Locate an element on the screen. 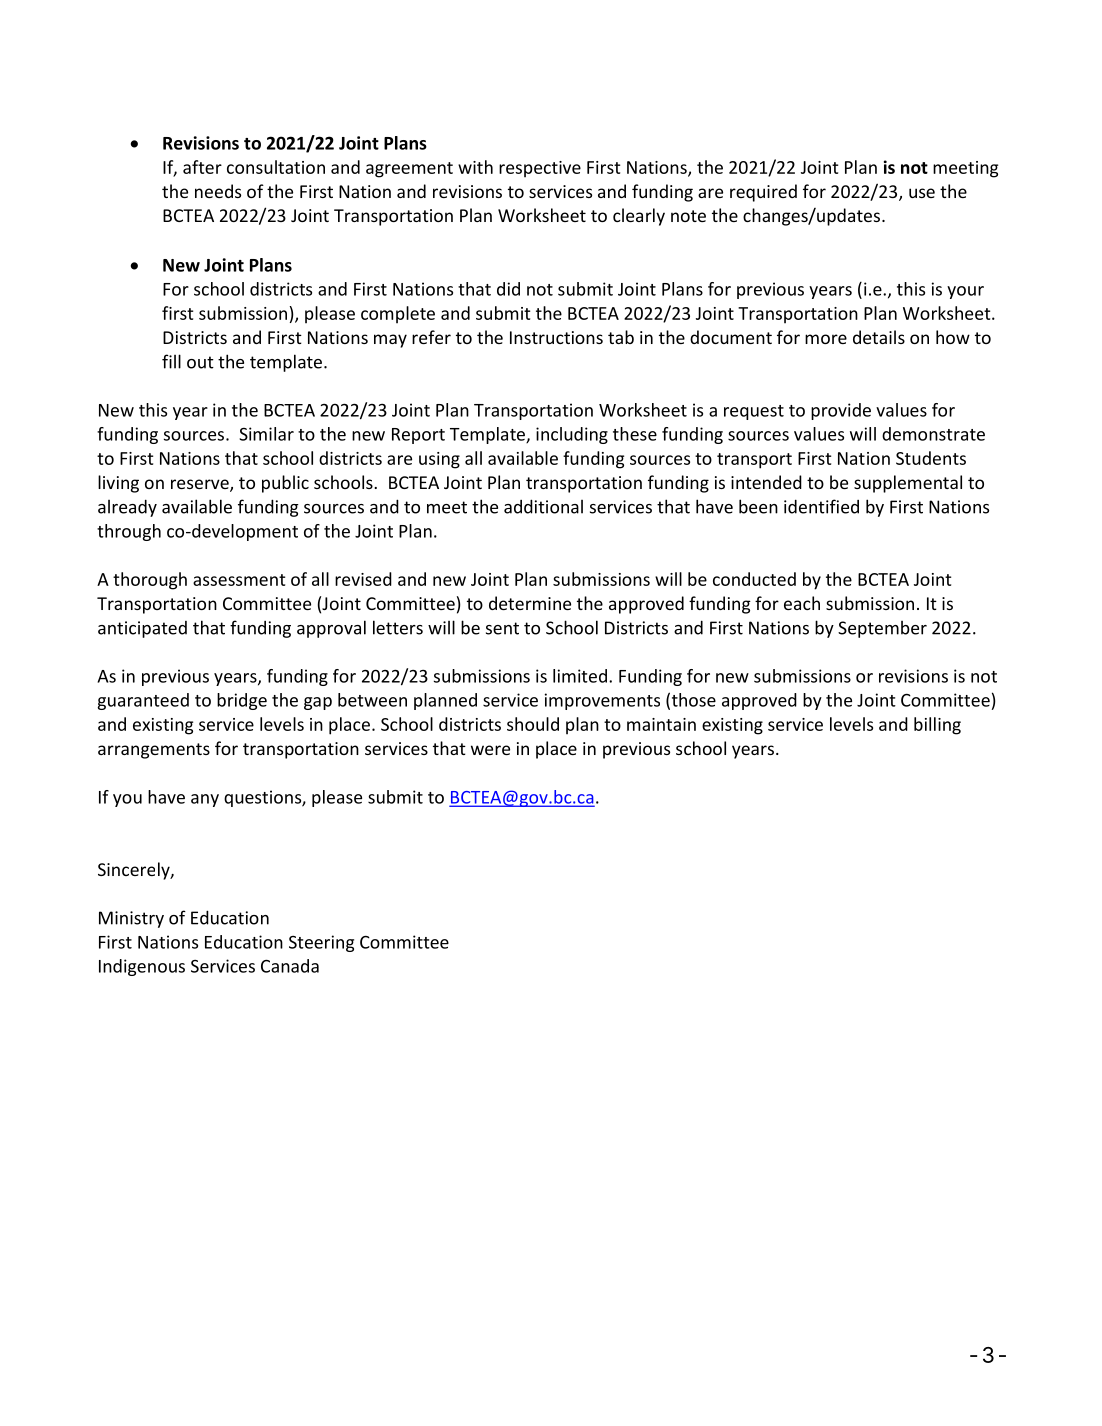 This screenshot has height=1426, width=1102. assessment is located at coordinates (239, 580).
